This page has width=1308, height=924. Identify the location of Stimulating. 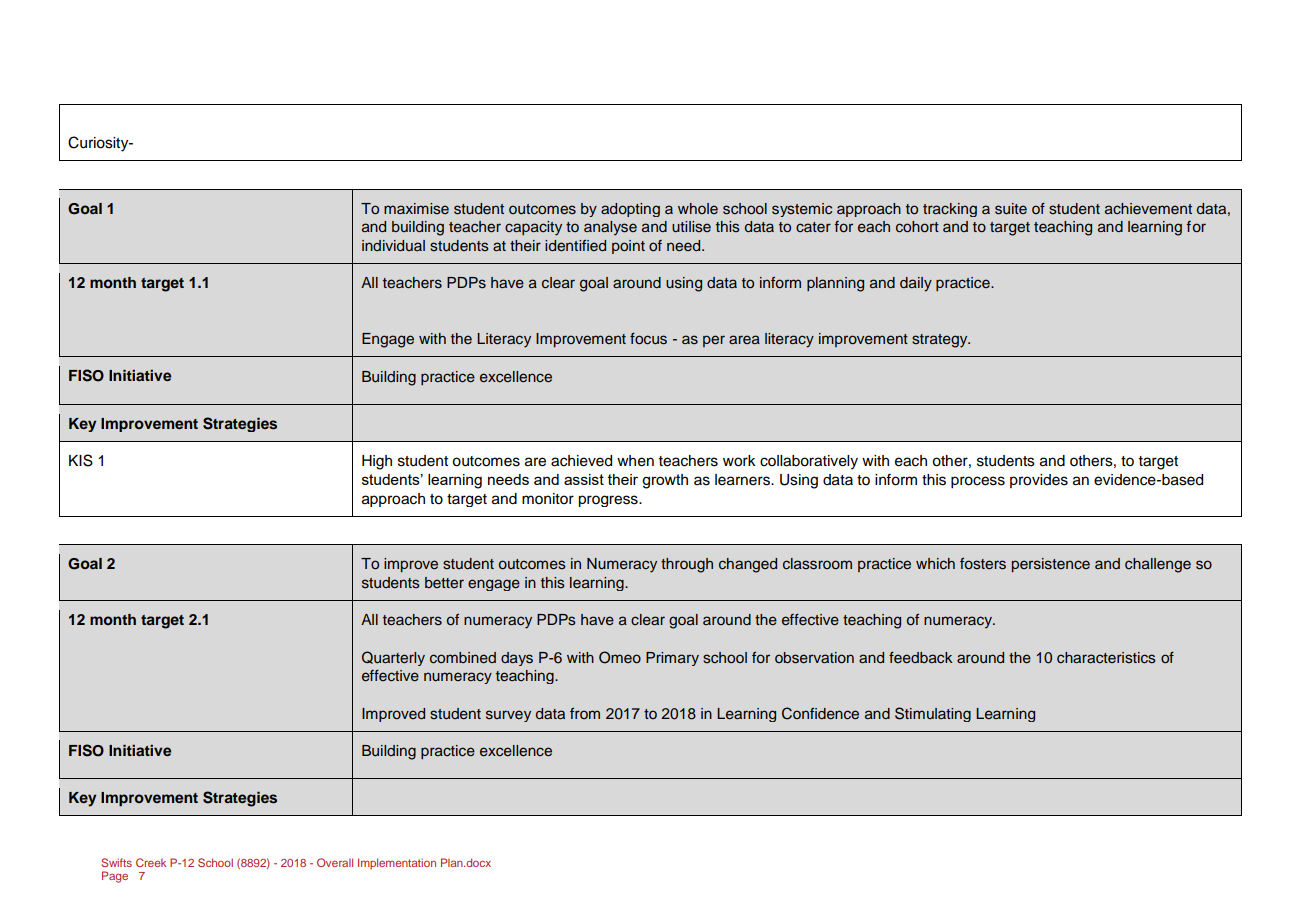
(933, 714).
